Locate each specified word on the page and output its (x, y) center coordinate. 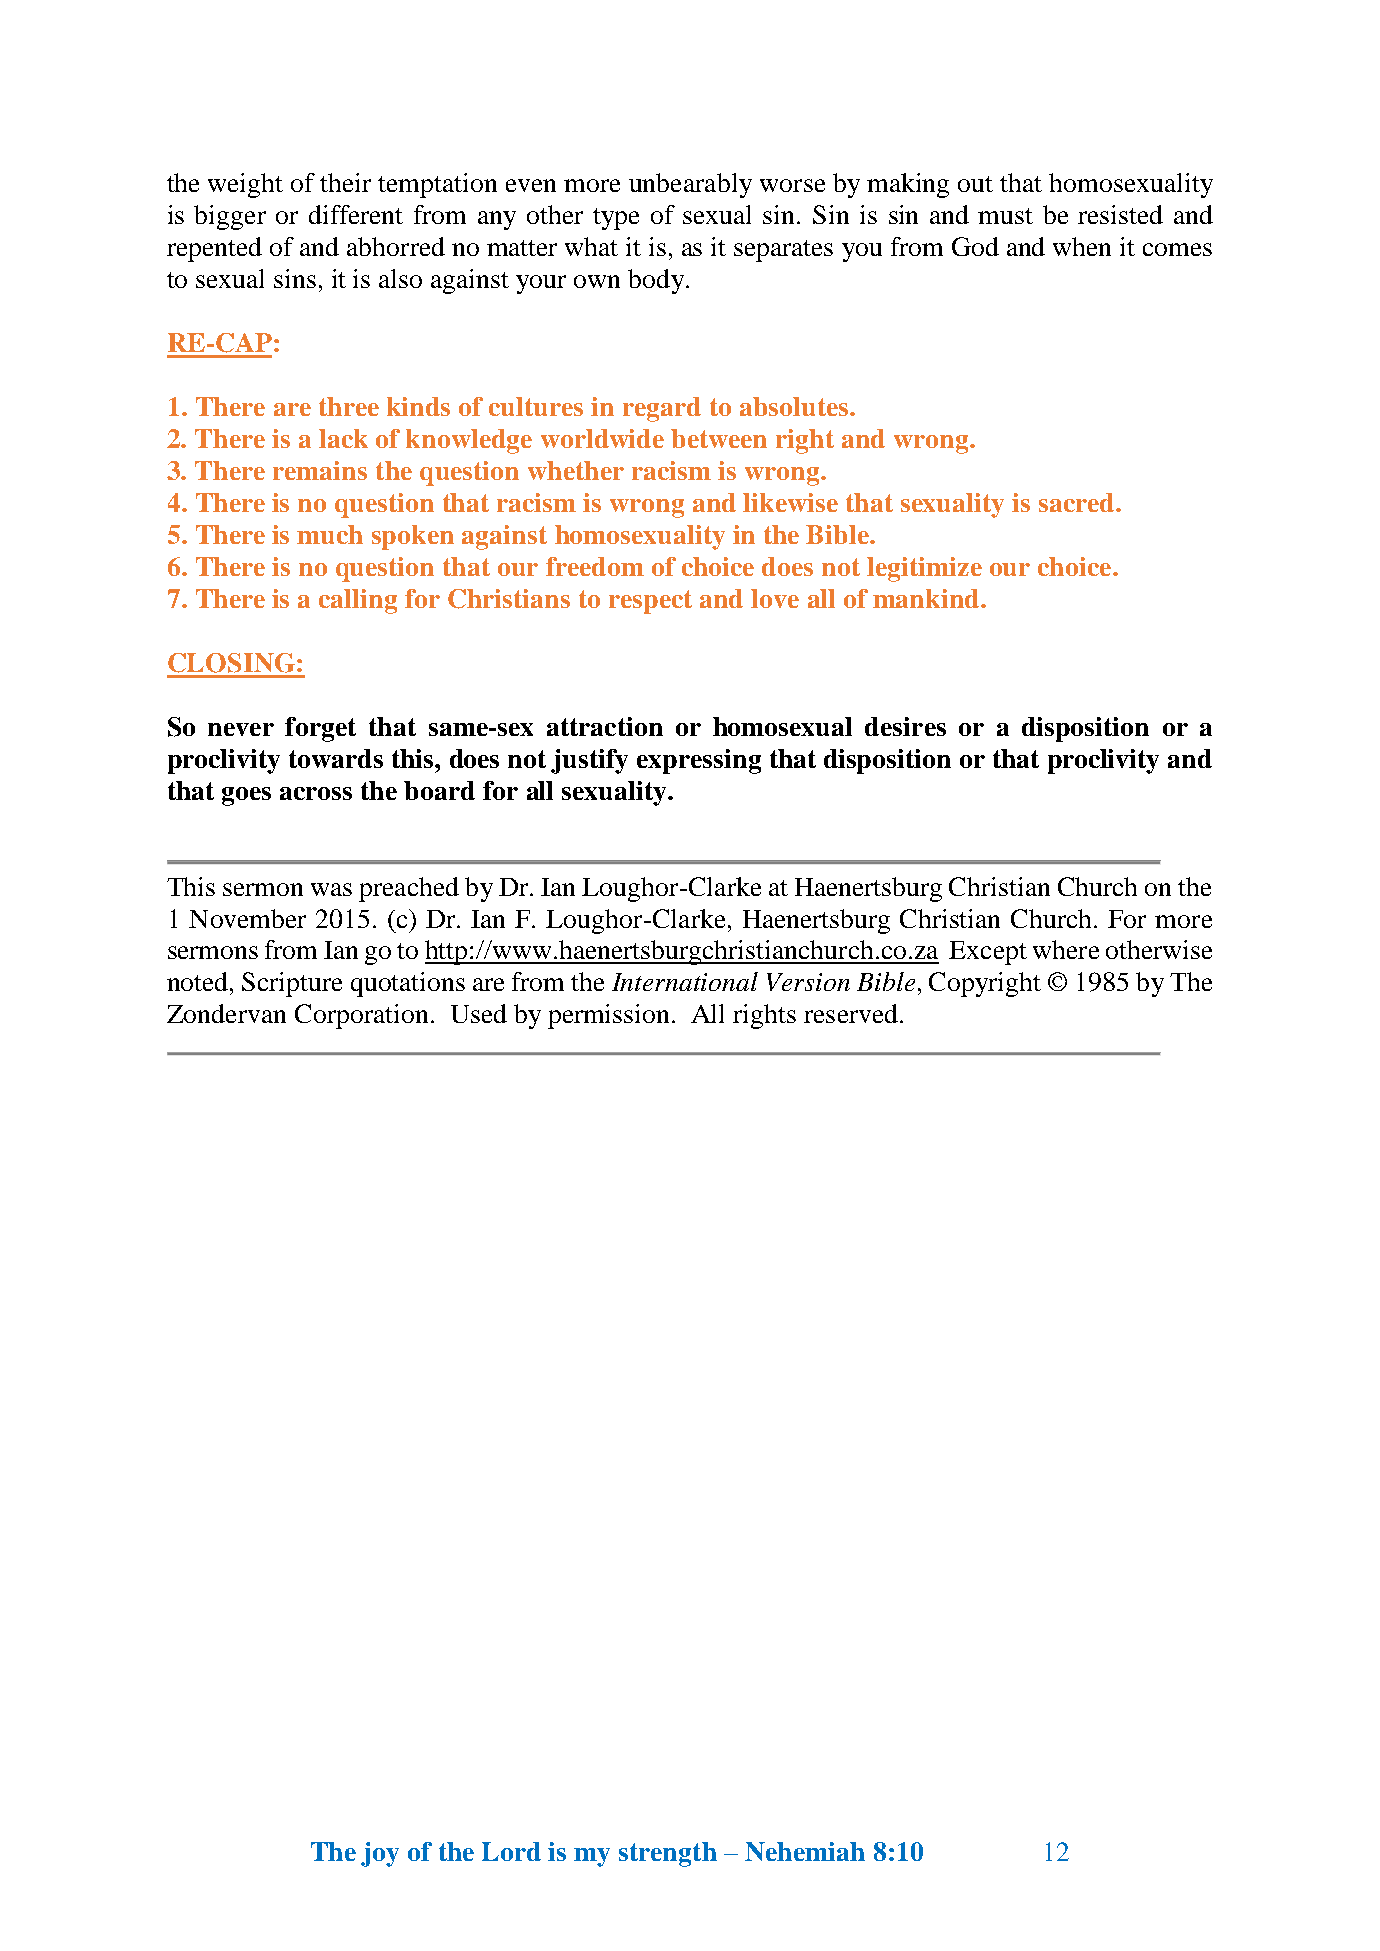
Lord (511, 1851)
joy (380, 1854)
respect (650, 602)
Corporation (361, 1016)
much (330, 534)
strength (668, 1854)
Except (988, 953)
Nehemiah (805, 1851)
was (331, 889)
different (356, 214)
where (1066, 949)
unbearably (690, 185)
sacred (1078, 502)
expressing (699, 761)
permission (608, 1016)
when (1082, 246)
